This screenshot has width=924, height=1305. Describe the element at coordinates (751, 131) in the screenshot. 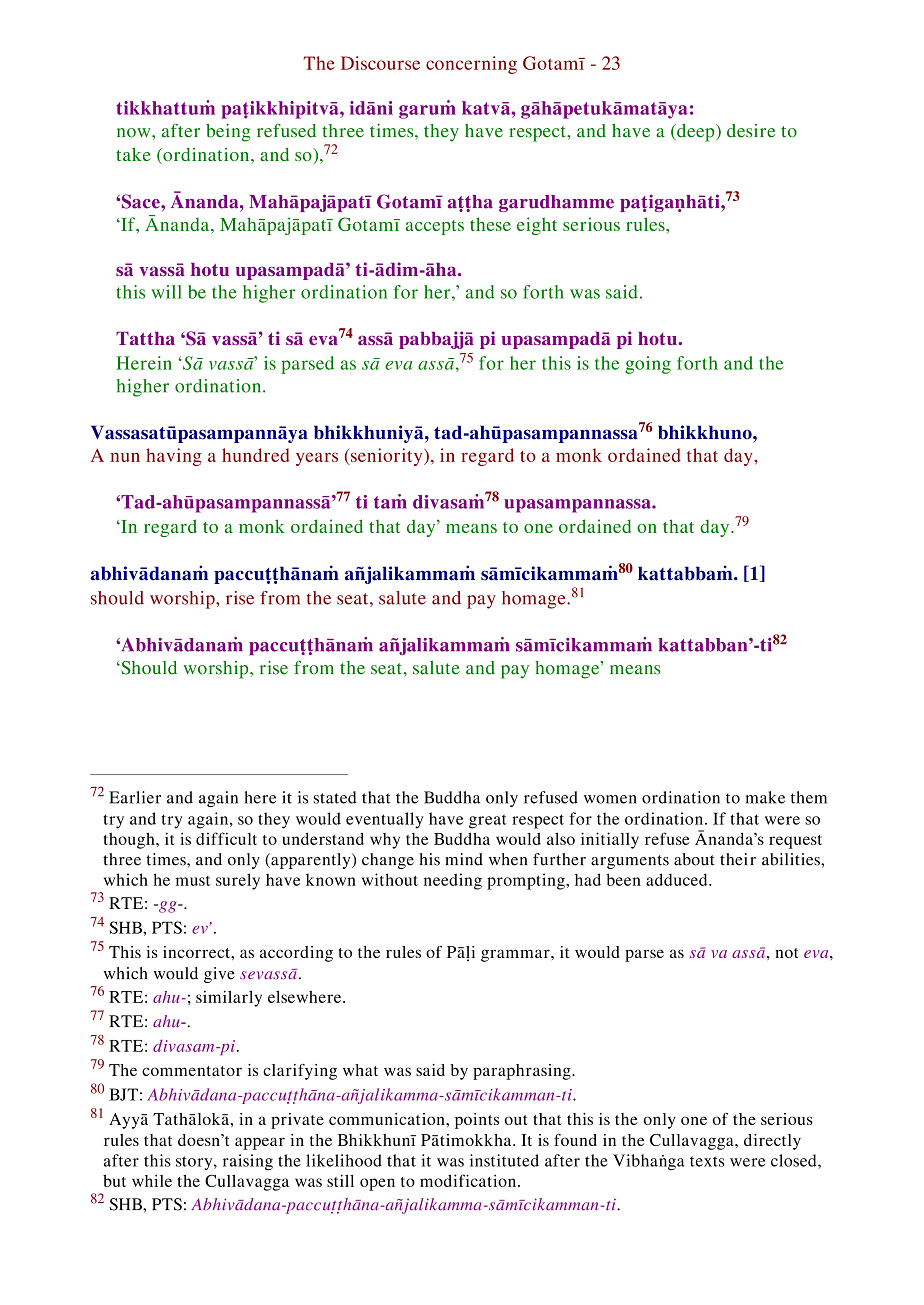

I see `desire` at that location.
